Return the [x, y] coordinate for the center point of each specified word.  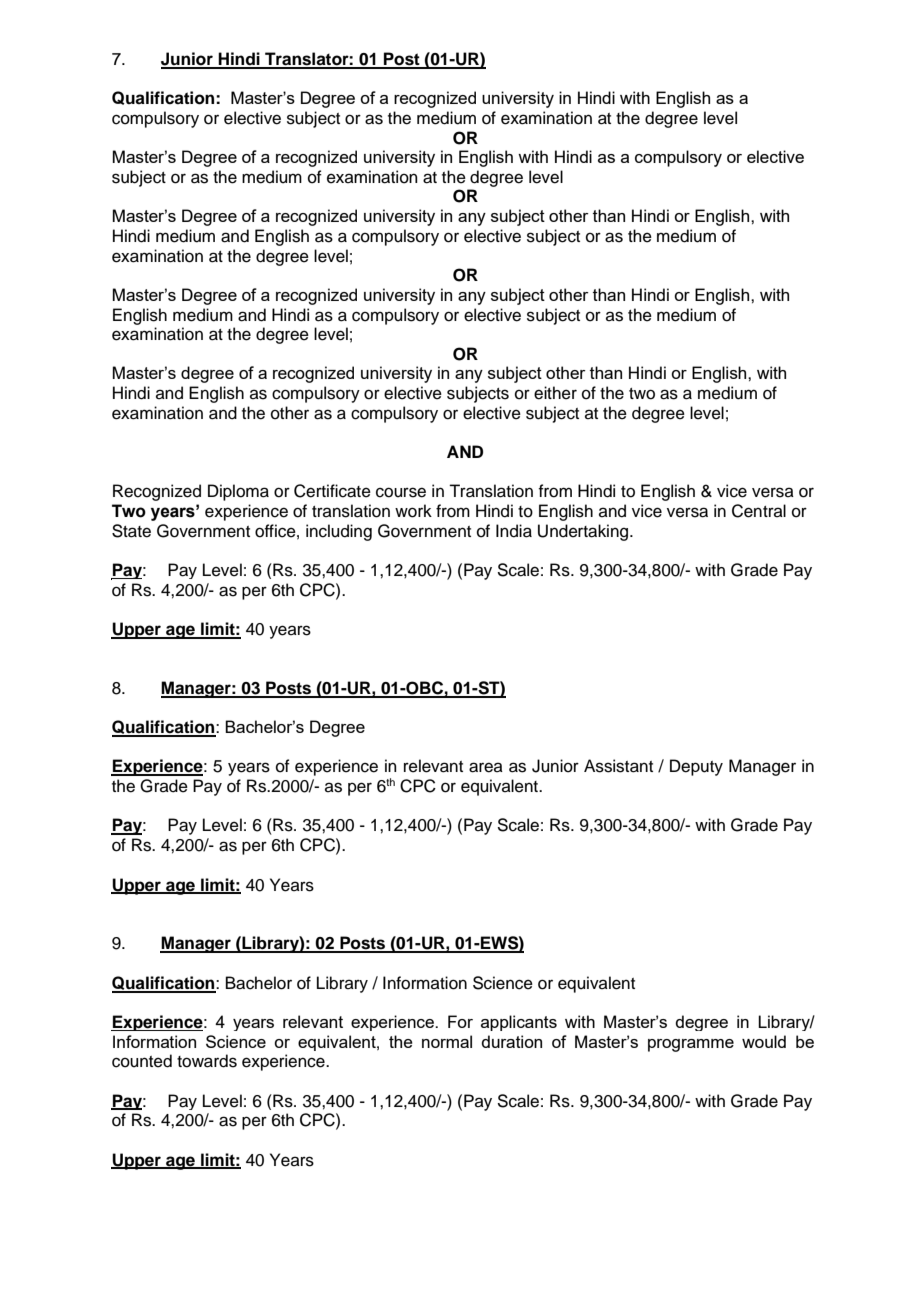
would [764, 1041]
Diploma [238, 492]
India [514, 531]
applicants [519, 1023]
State [131, 531]
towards [207, 1061]
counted [142, 1061]
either [555, 393]
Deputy [696, 767]
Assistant [618, 766]
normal [447, 1041]
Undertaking [584, 532]
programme [691, 1045]
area [486, 767]
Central [759, 511]
